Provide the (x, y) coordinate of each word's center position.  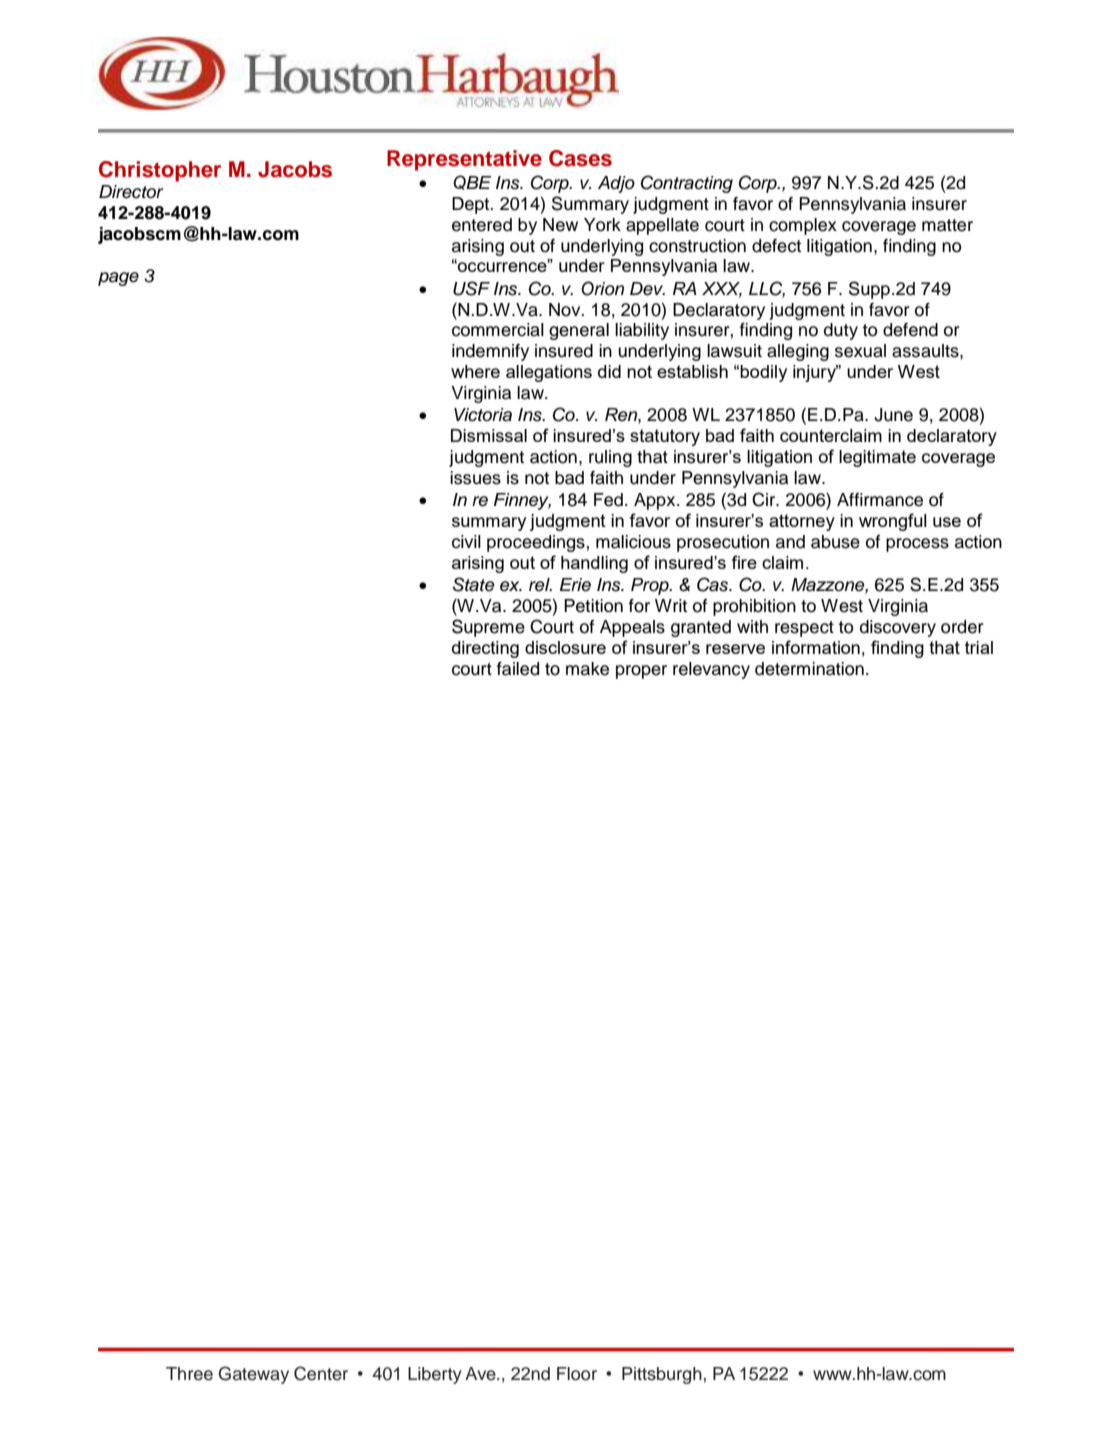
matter (947, 225)
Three (189, 1374)
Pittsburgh (662, 1375)
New (560, 225)
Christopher (160, 171)
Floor (577, 1374)
